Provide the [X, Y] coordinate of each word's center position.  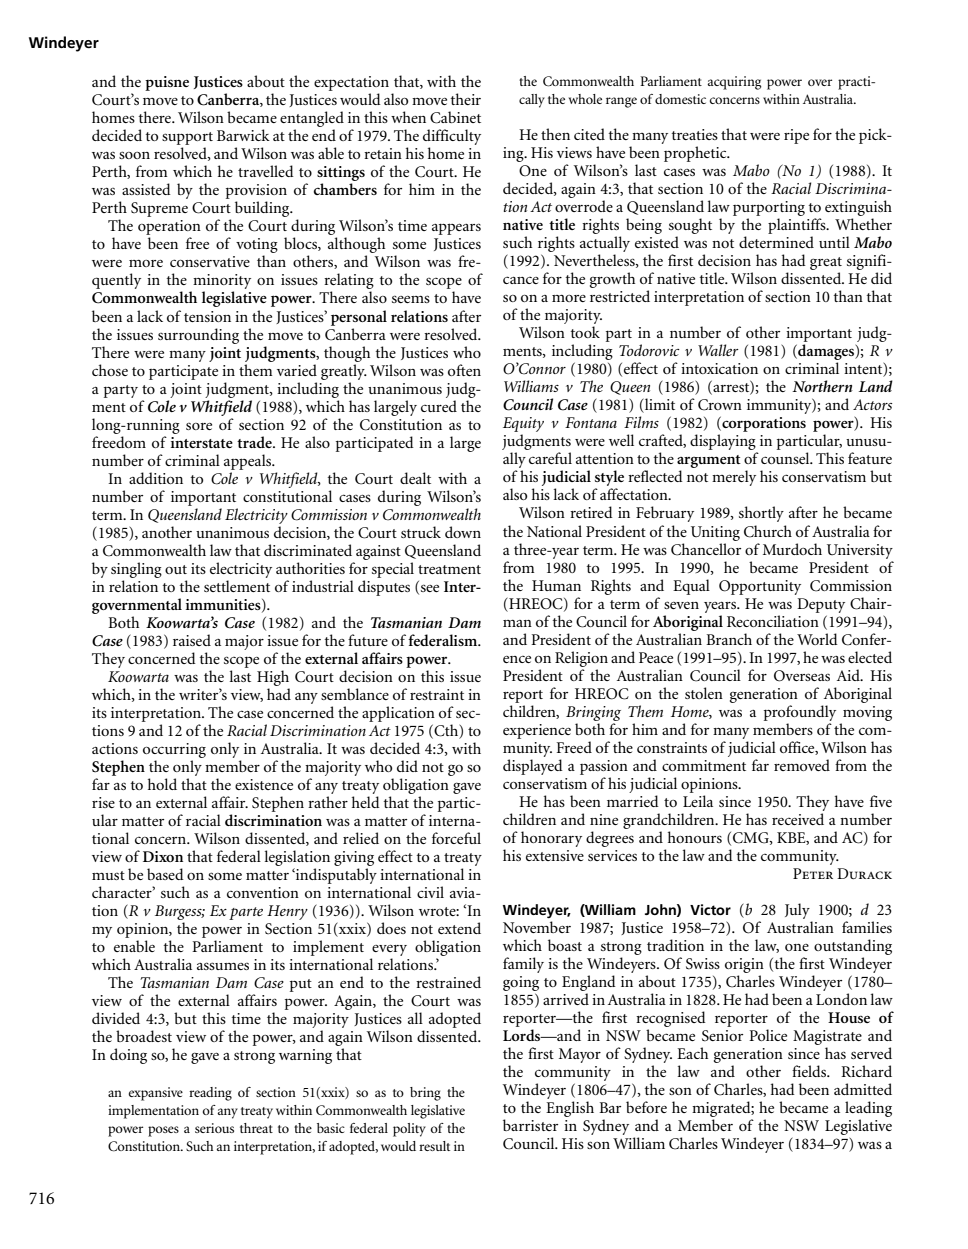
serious [214, 1128]
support [187, 138]
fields [810, 1071]
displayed [533, 767]
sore [199, 426]
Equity [523, 426]
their [466, 99]
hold [162, 784]
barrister [530, 1125]
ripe [796, 136]
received [798, 819]
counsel [786, 458]
